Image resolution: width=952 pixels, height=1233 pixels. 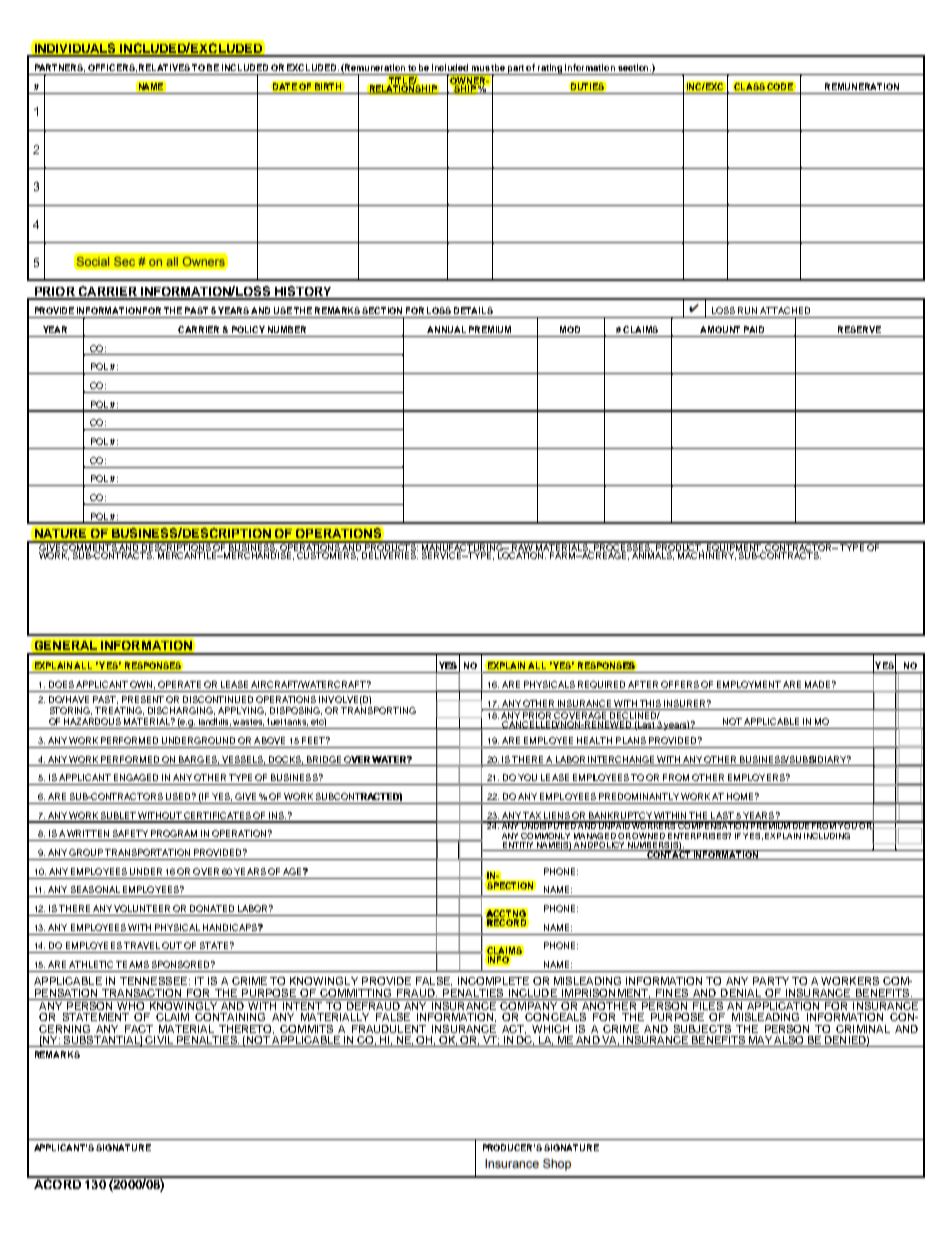 I want to click on CUSTOMERS, so click(x=327, y=555).
